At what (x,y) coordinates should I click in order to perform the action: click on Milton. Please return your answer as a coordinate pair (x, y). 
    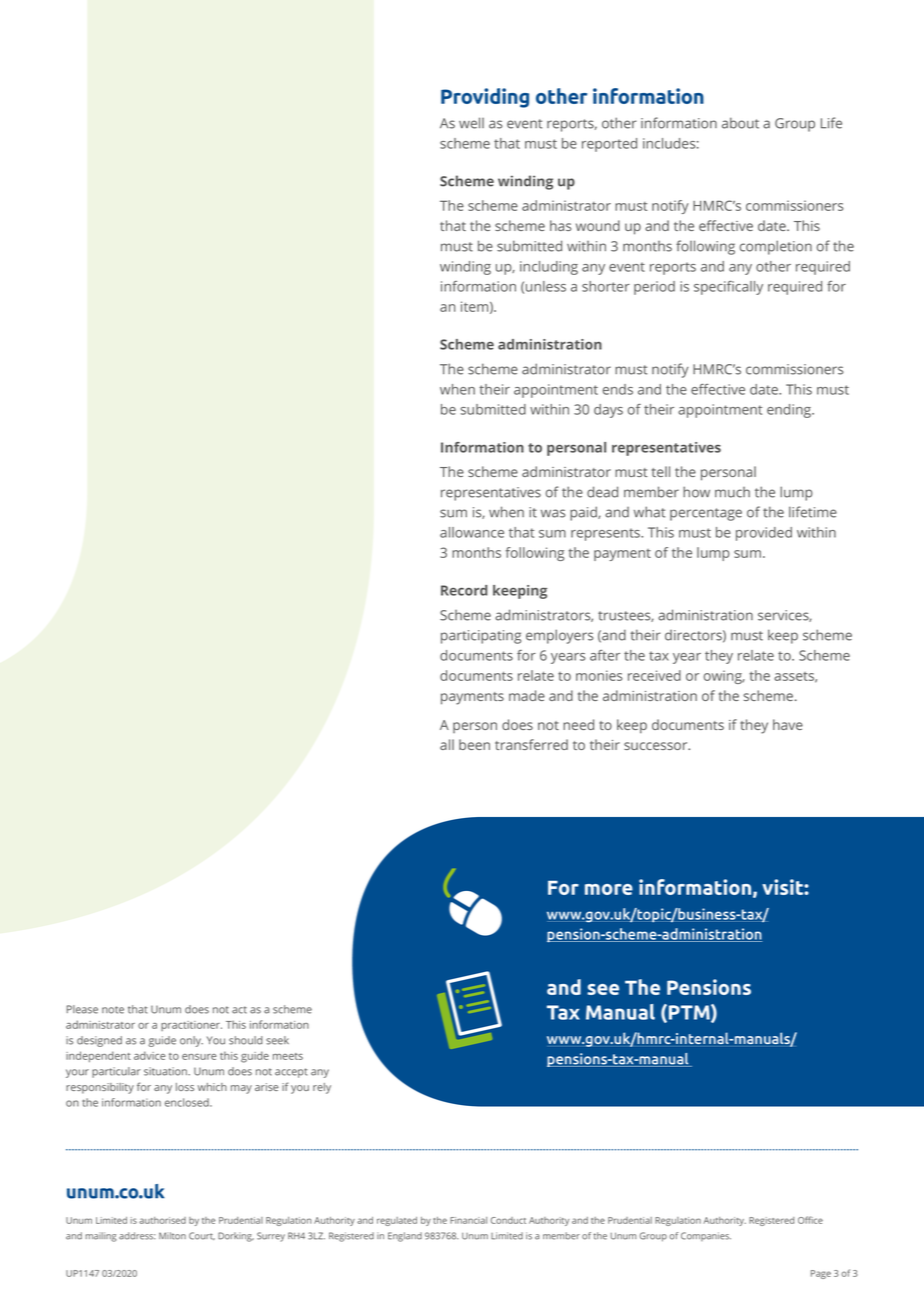
    Looking at the image, I should click on (172, 1236).
